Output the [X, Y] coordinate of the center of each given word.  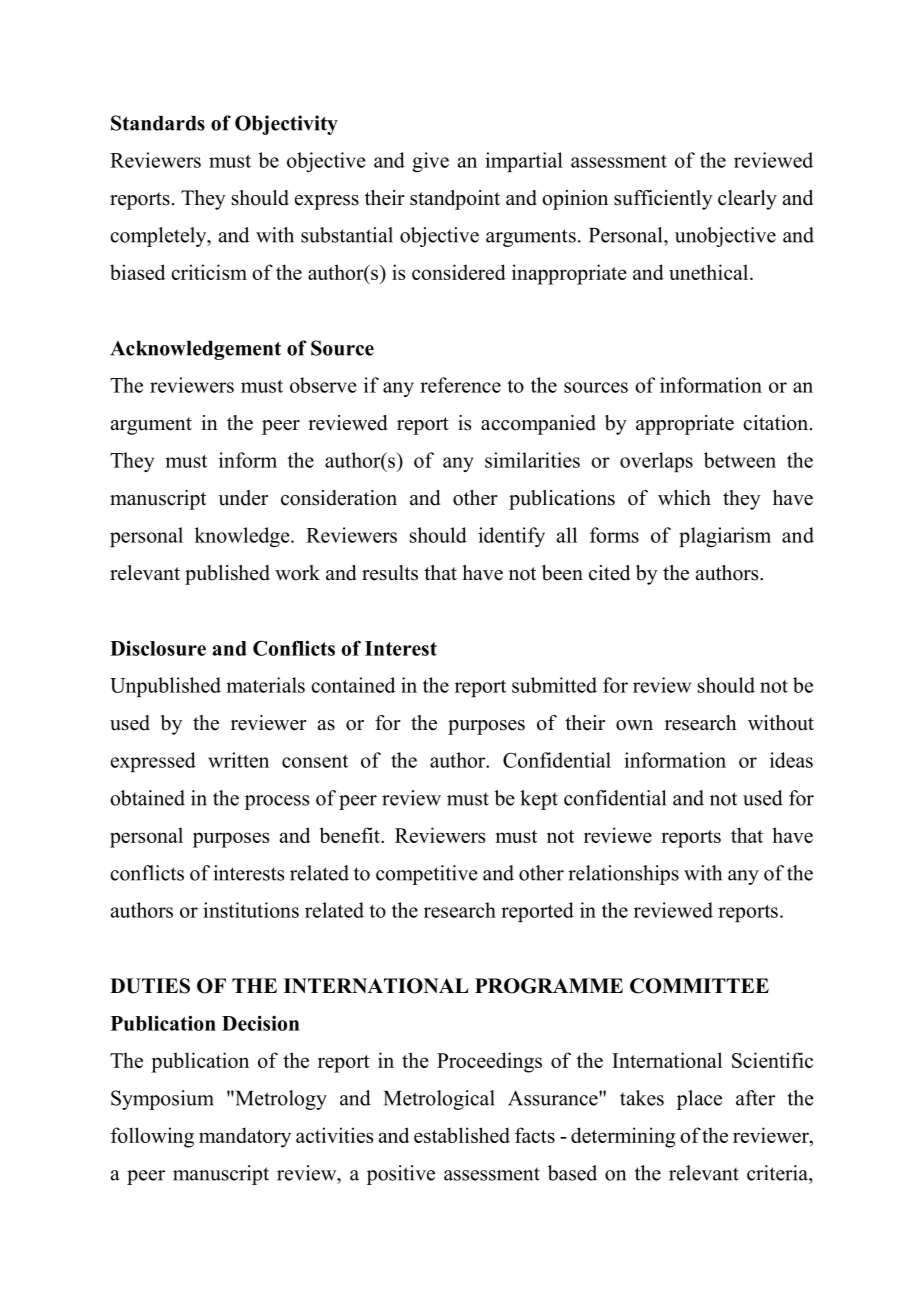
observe [323, 385]
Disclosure [158, 648]
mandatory [245, 1137]
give [430, 162]
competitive [427, 875]
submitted [554, 685]
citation [777, 423]
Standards [158, 123]
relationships [623, 875]
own [634, 725]
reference [460, 385]
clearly [747, 200]
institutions [251, 910]
